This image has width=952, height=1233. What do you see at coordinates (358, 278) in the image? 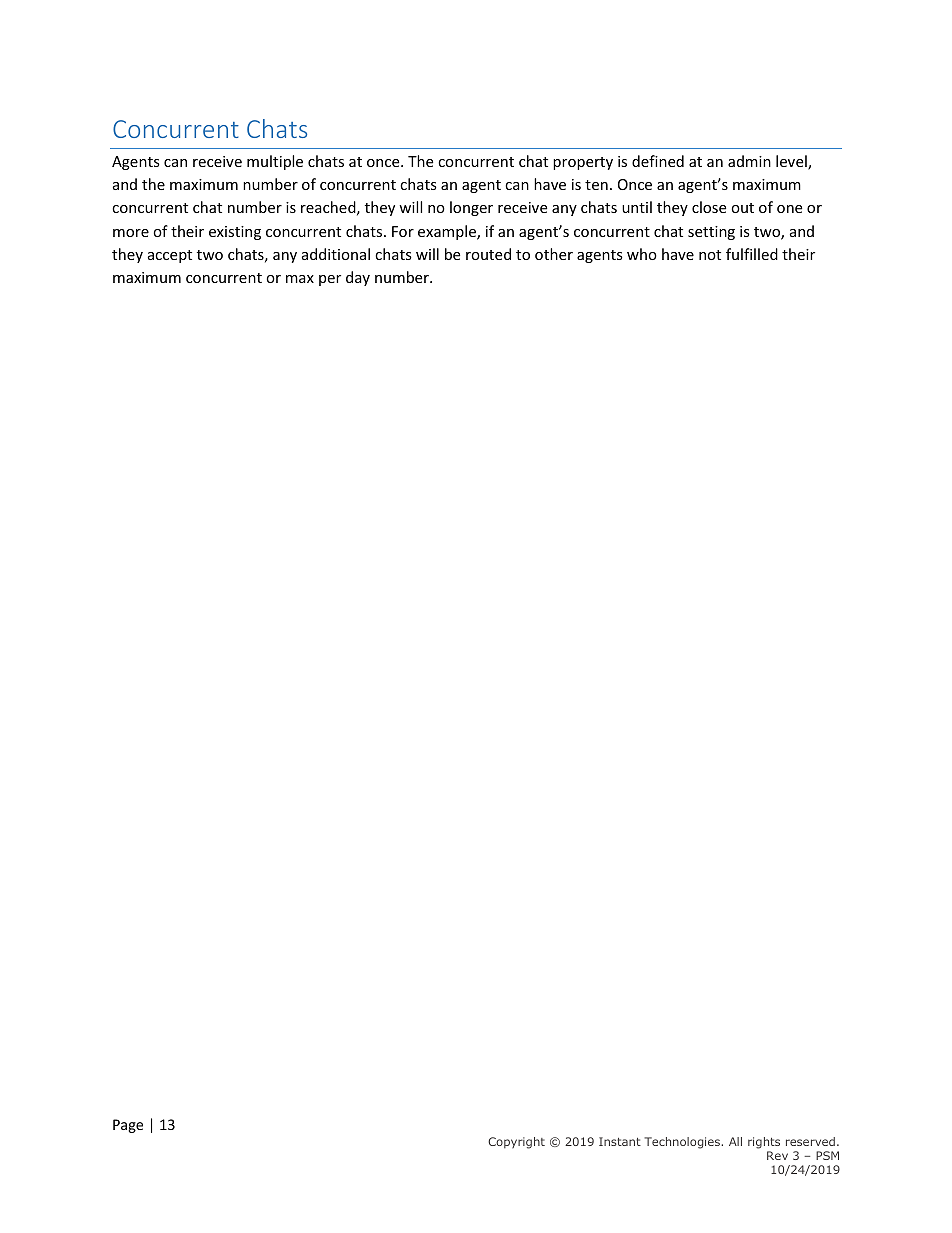
I see `day` at bounding box center [358, 278].
